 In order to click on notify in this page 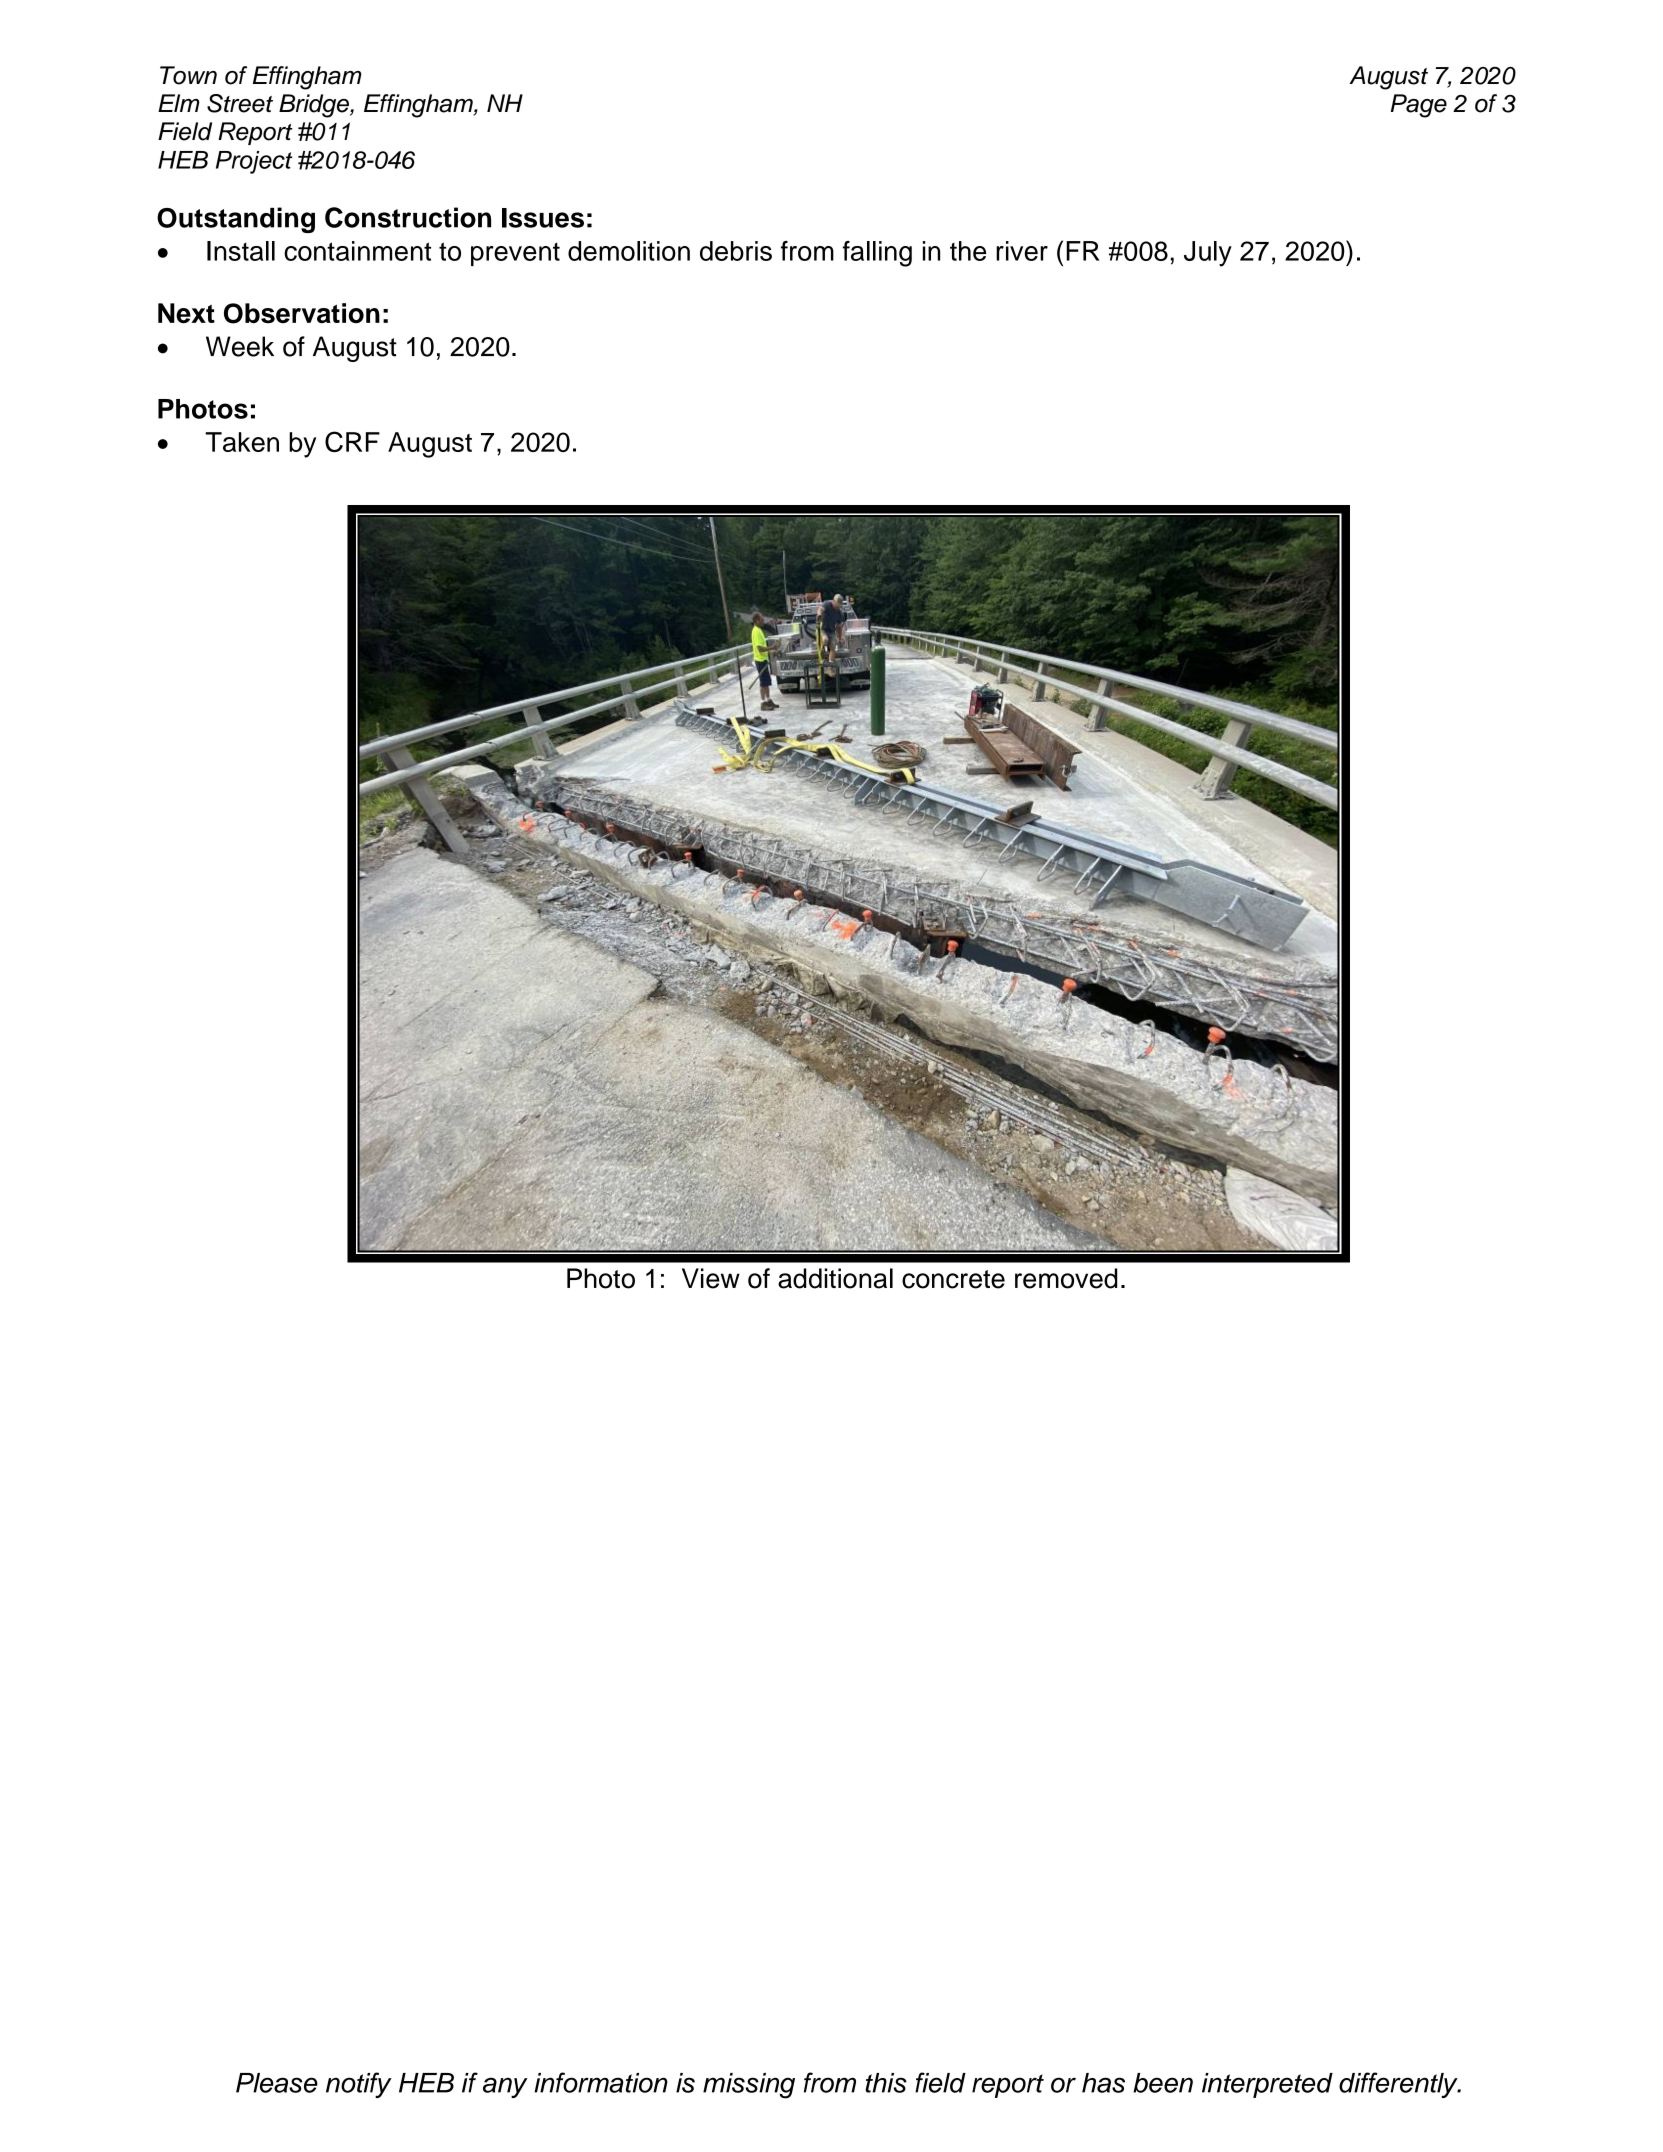, I will do `click(359, 2085)`.
